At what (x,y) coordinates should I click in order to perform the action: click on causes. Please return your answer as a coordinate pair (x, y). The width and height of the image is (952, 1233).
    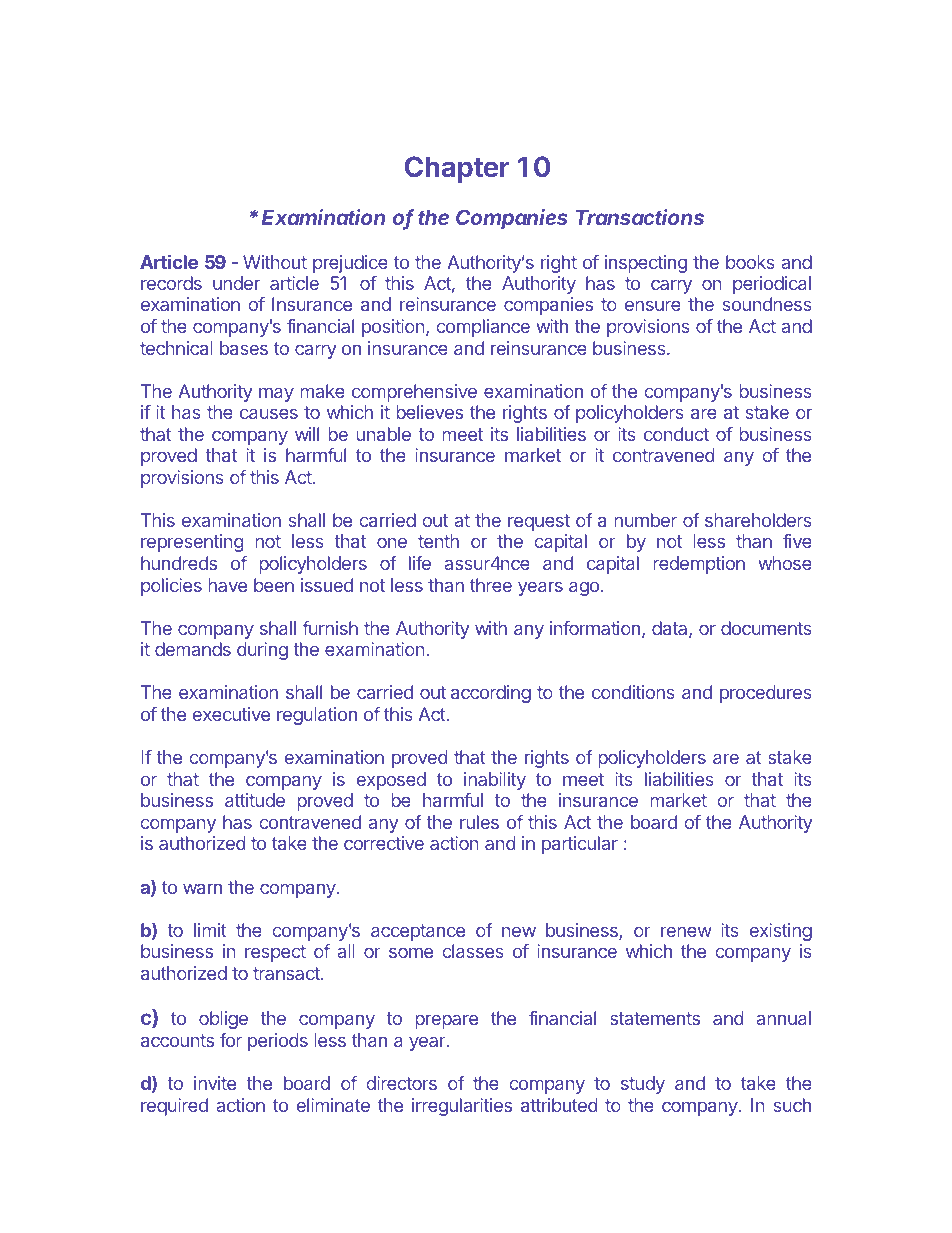
    Looking at the image, I should click on (269, 413).
